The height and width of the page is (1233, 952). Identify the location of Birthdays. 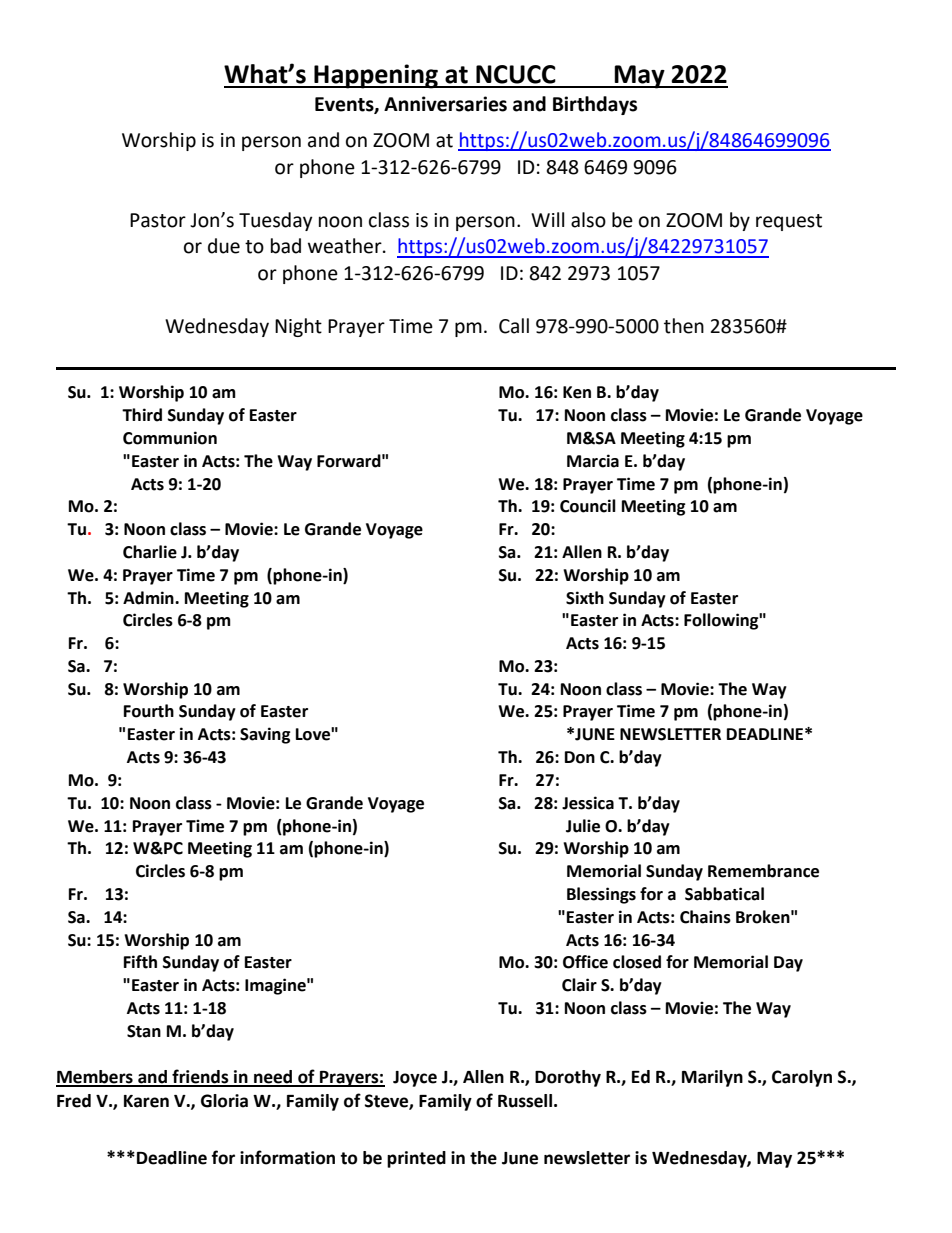
(595, 105).
